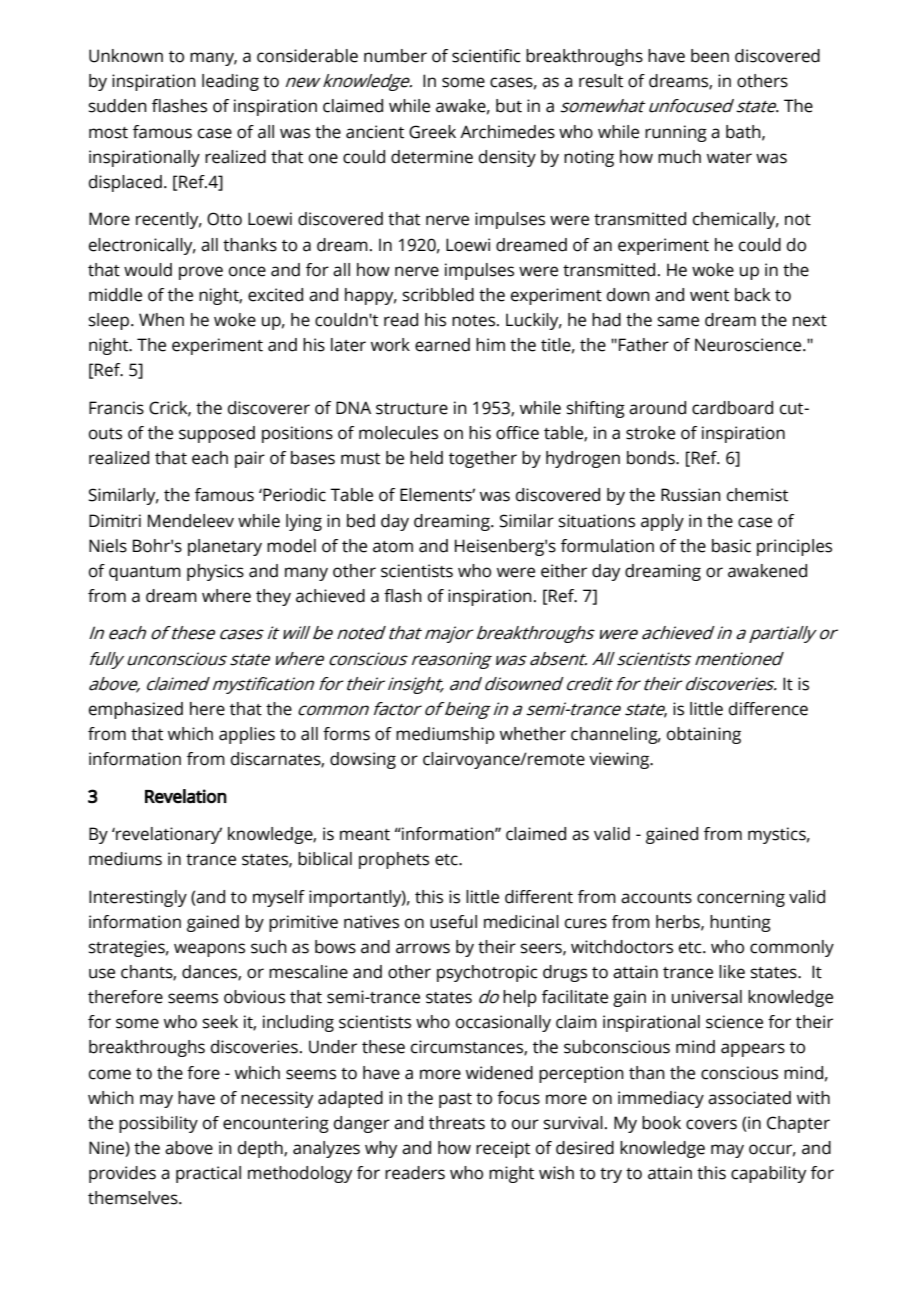 This page has width=924, height=1308. What do you see at coordinates (442, 345) in the page?
I see `earned` at bounding box center [442, 345].
